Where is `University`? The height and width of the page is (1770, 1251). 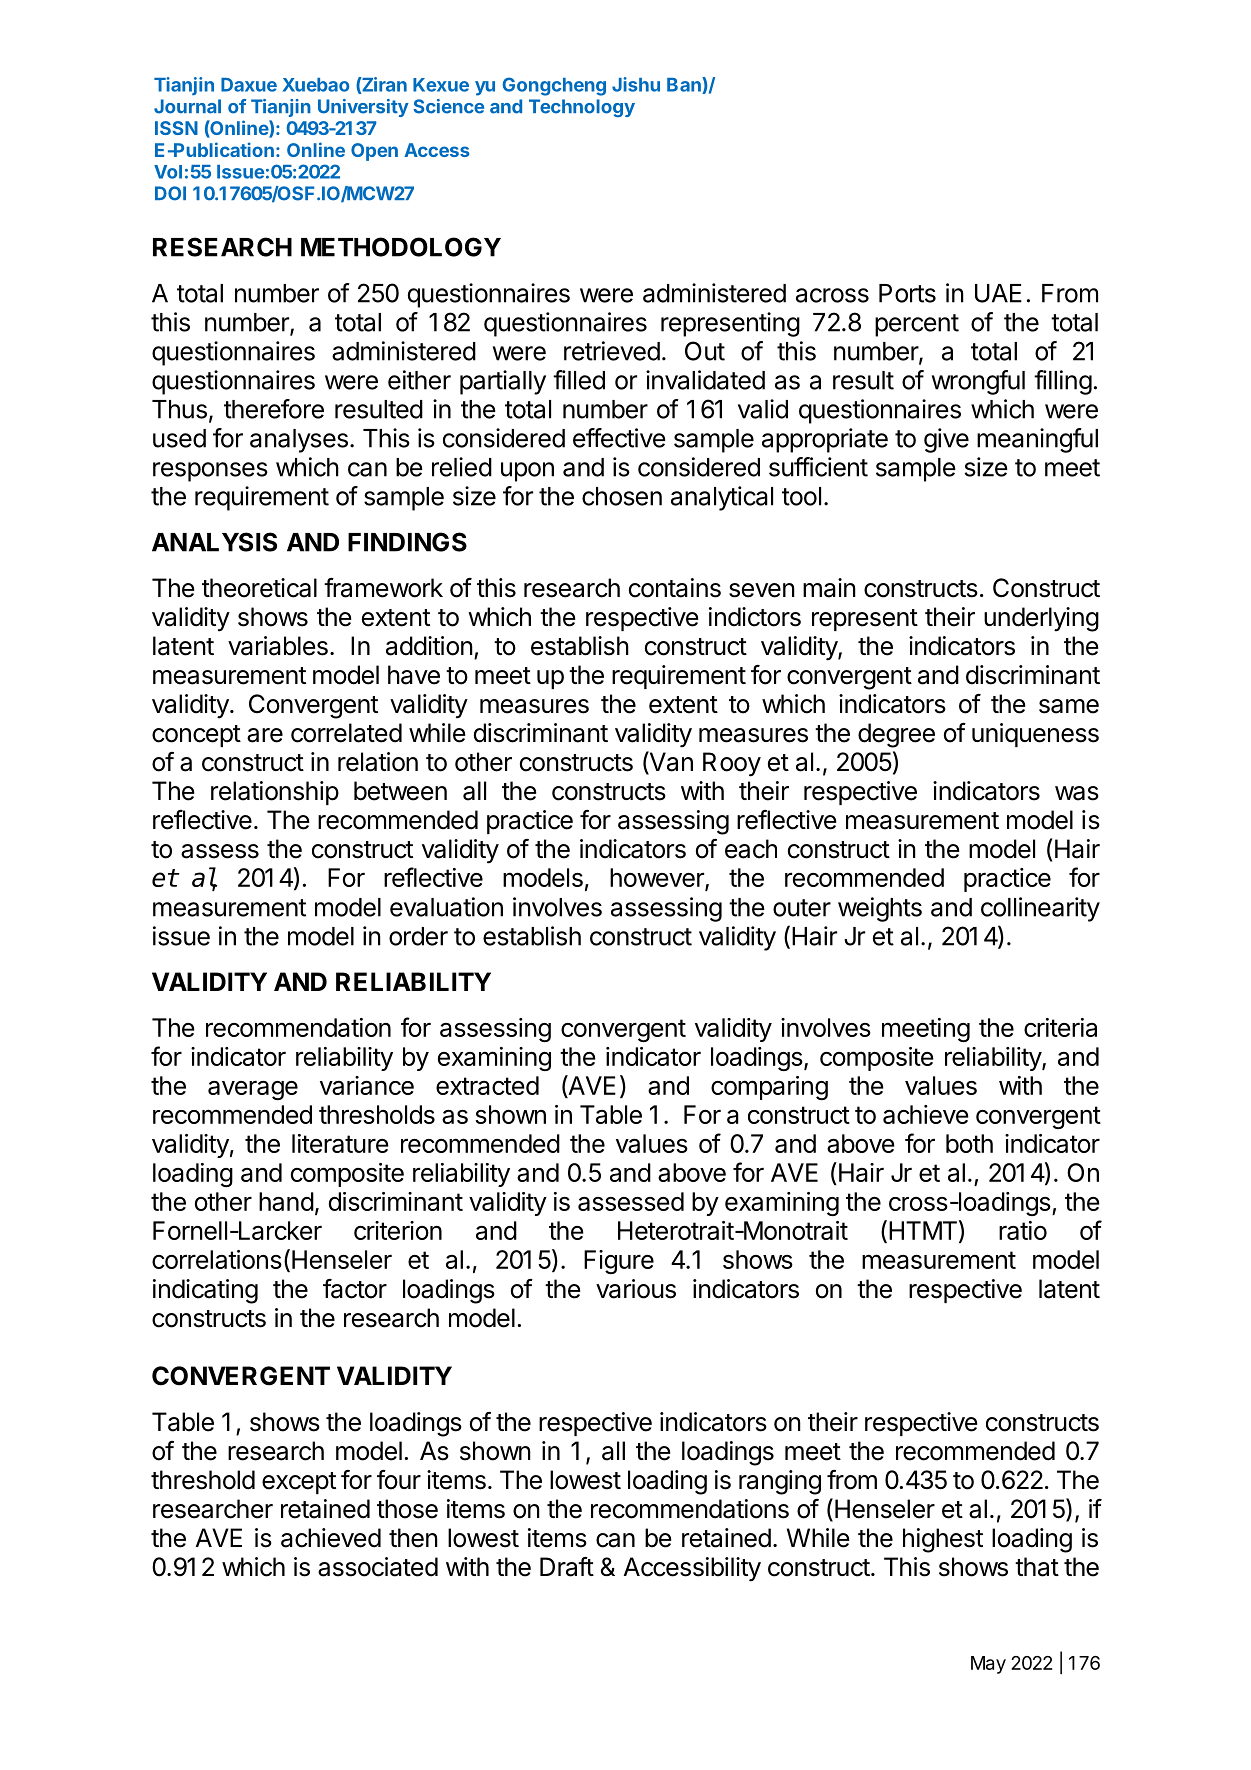 University is located at coordinates (363, 108).
